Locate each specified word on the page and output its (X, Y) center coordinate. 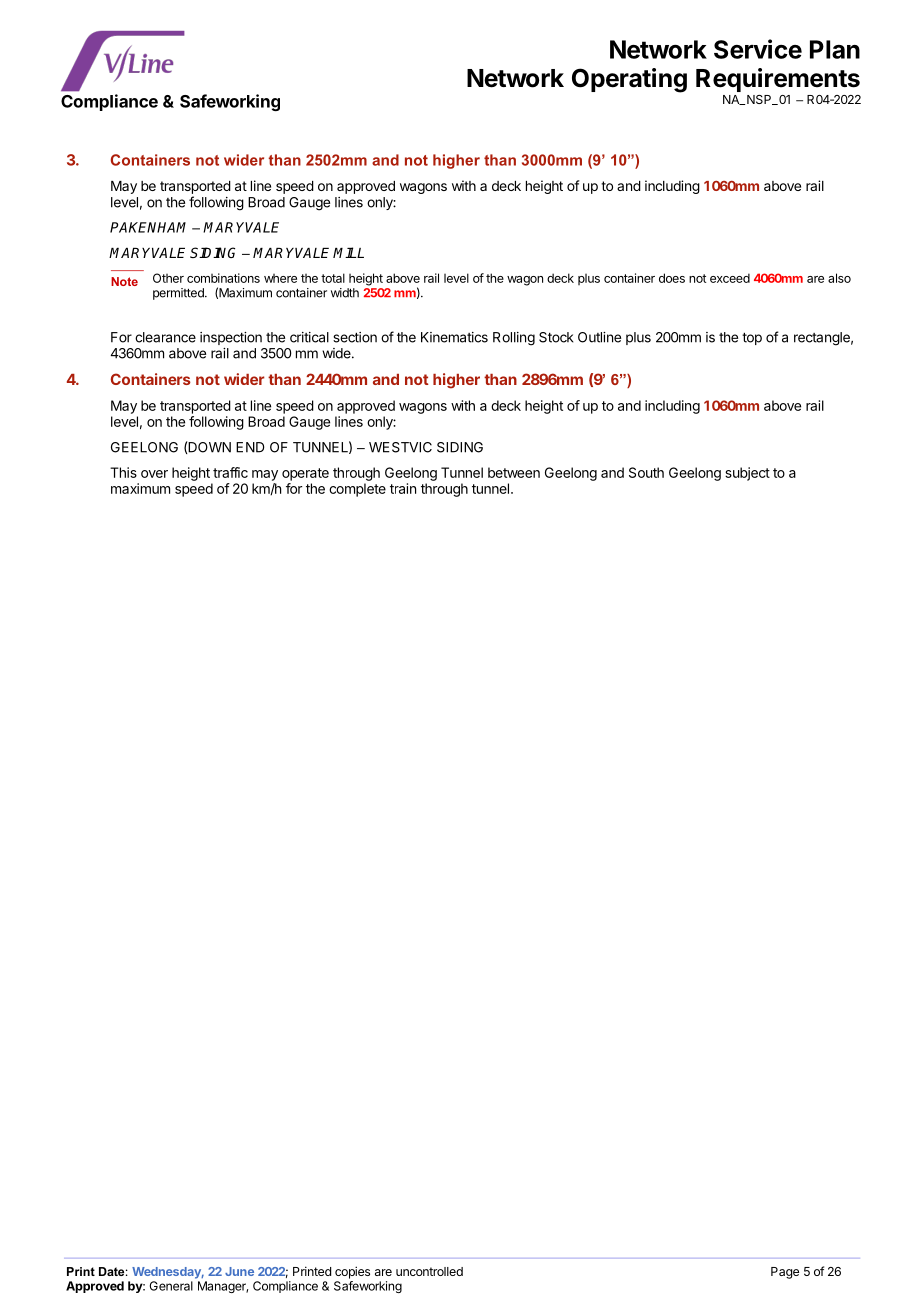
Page (785, 1273)
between (514, 472)
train (403, 488)
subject (747, 474)
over (154, 474)
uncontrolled (429, 1271)
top (752, 338)
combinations (223, 278)
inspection (231, 338)
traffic (230, 472)
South (646, 472)
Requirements (778, 80)
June (239, 1271)
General (171, 1286)
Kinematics (454, 337)
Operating (629, 80)
